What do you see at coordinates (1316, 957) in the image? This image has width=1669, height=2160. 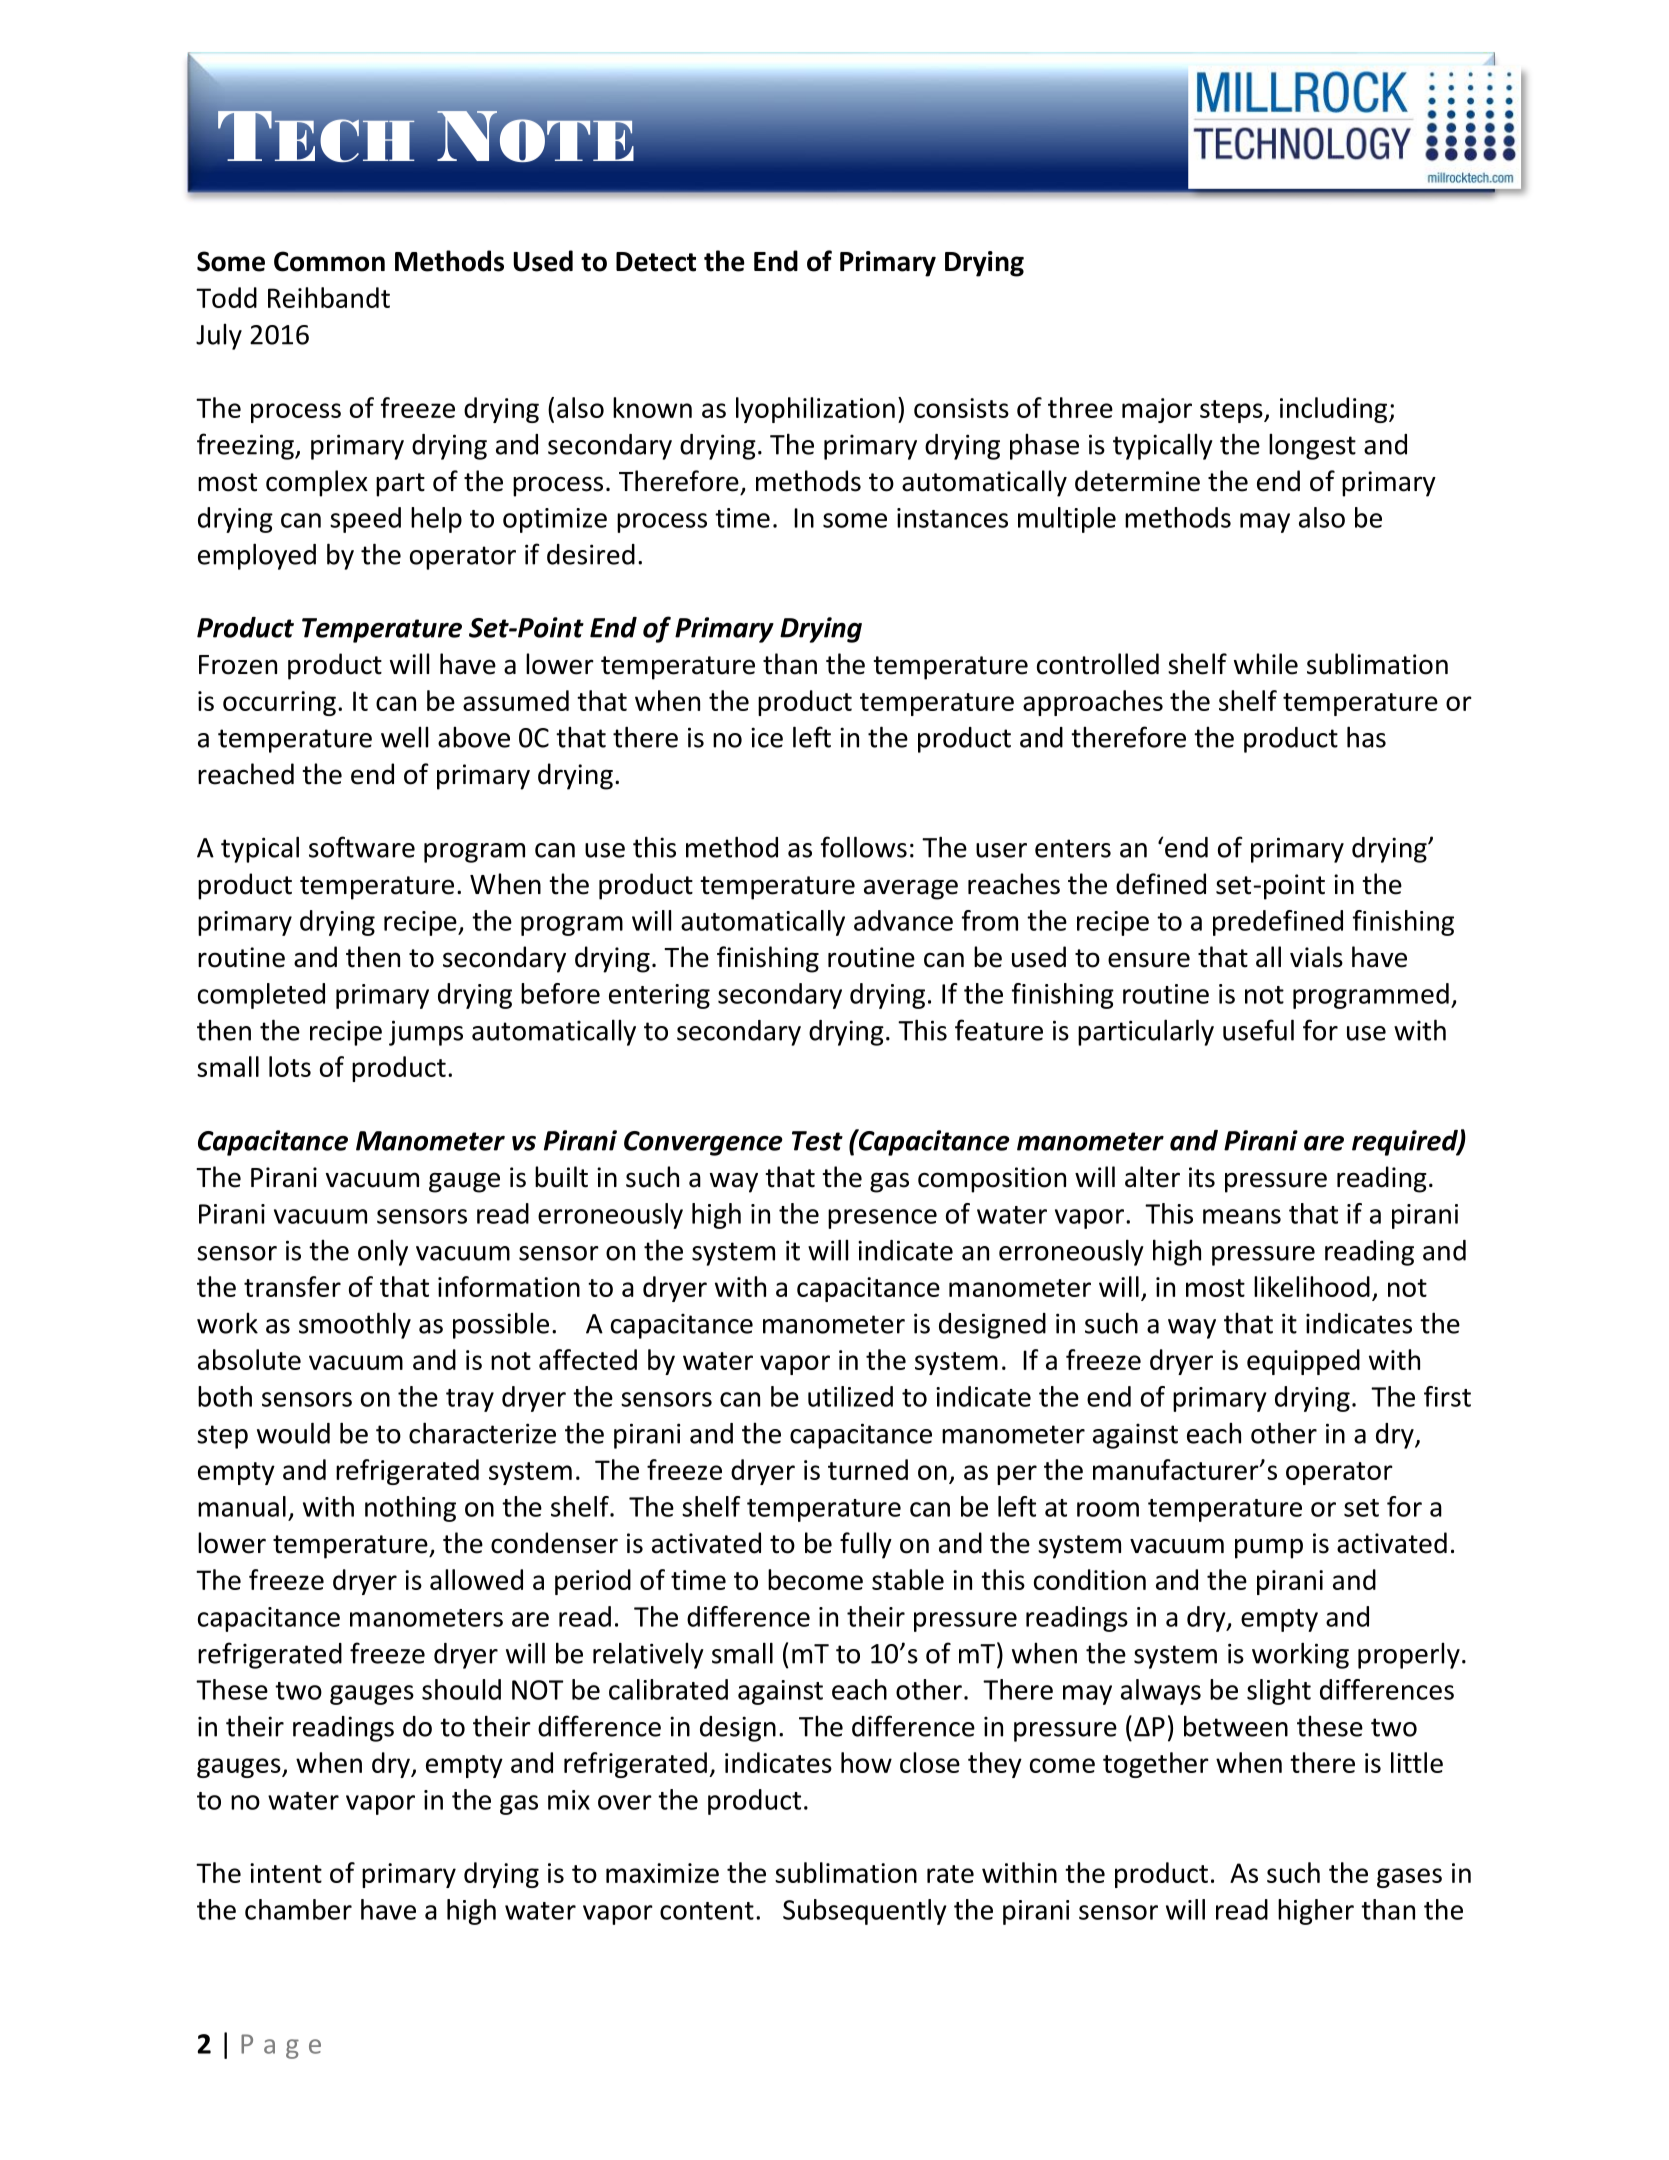 I see `vials` at bounding box center [1316, 957].
